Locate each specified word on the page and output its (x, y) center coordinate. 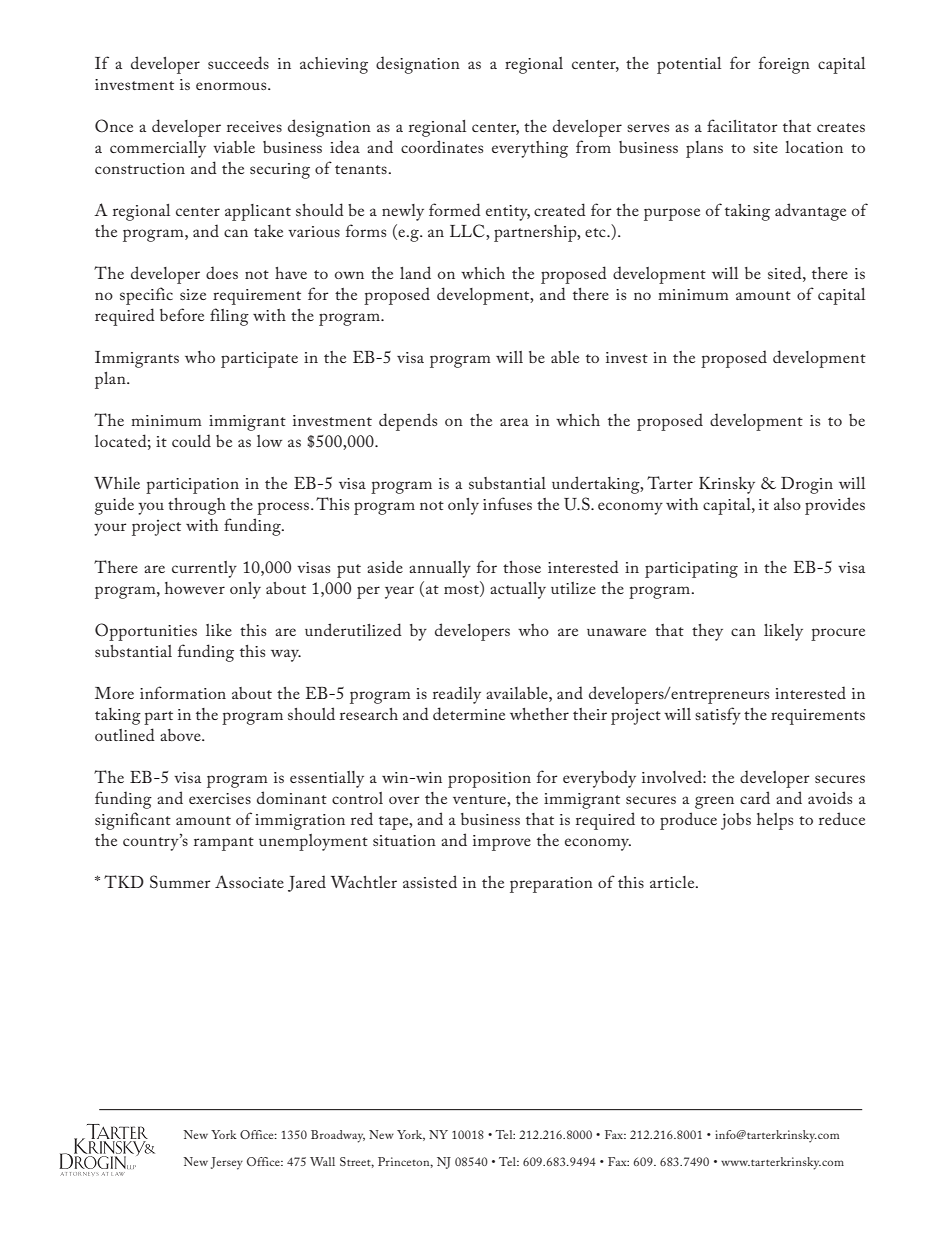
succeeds (238, 62)
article (673, 882)
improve (502, 843)
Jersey (227, 1163)
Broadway (338, 1136)
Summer (180, 882)
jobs (736, 821)
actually (518, 590)
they (707, 632)
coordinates (442, 146)
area (514, 422)
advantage (810, 212)
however (195, 588)
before (182, 314)
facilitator (742, 125)
